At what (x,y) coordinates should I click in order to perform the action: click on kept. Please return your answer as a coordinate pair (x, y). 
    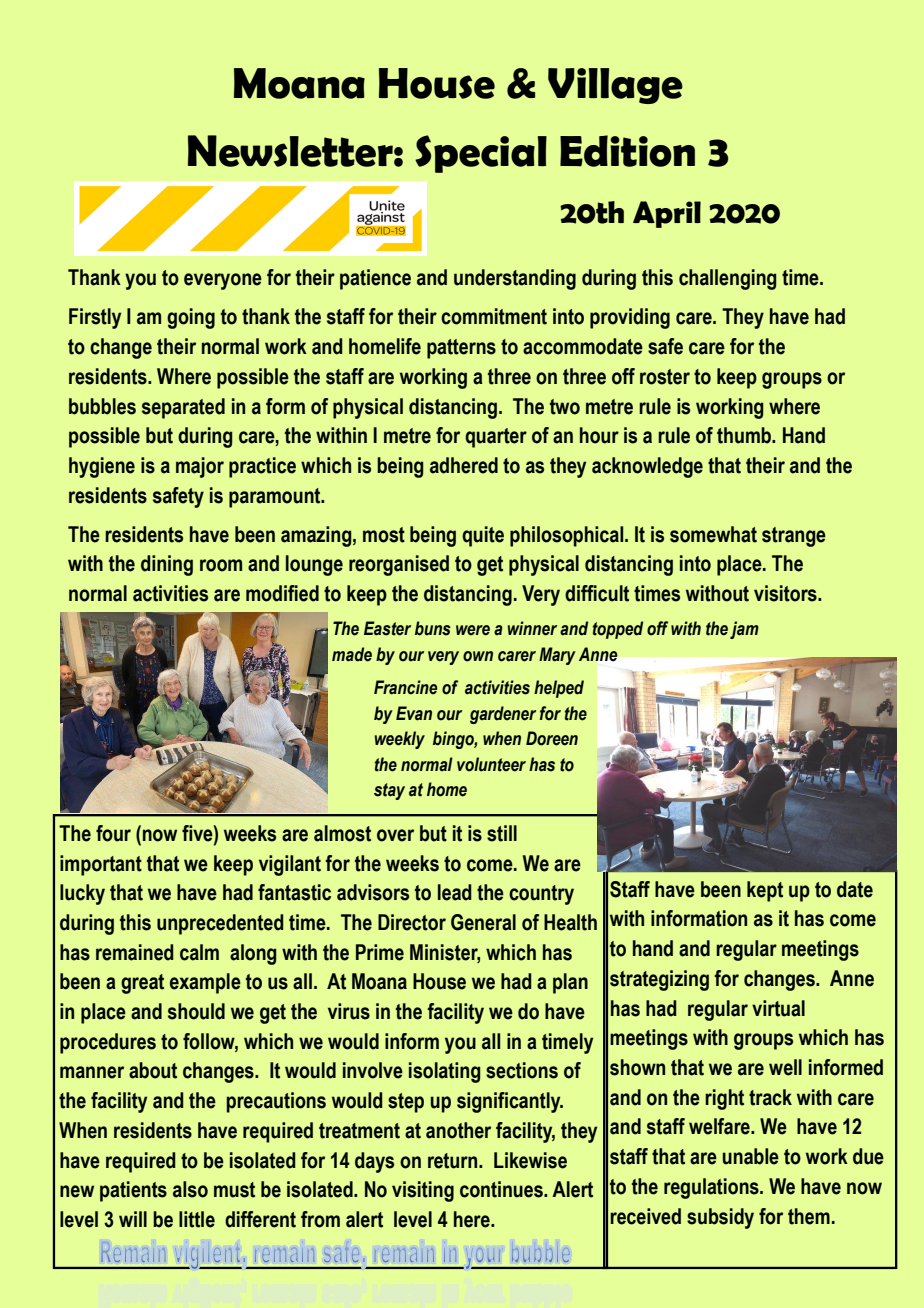
    Looking at the image, I should click on (765, 891).
